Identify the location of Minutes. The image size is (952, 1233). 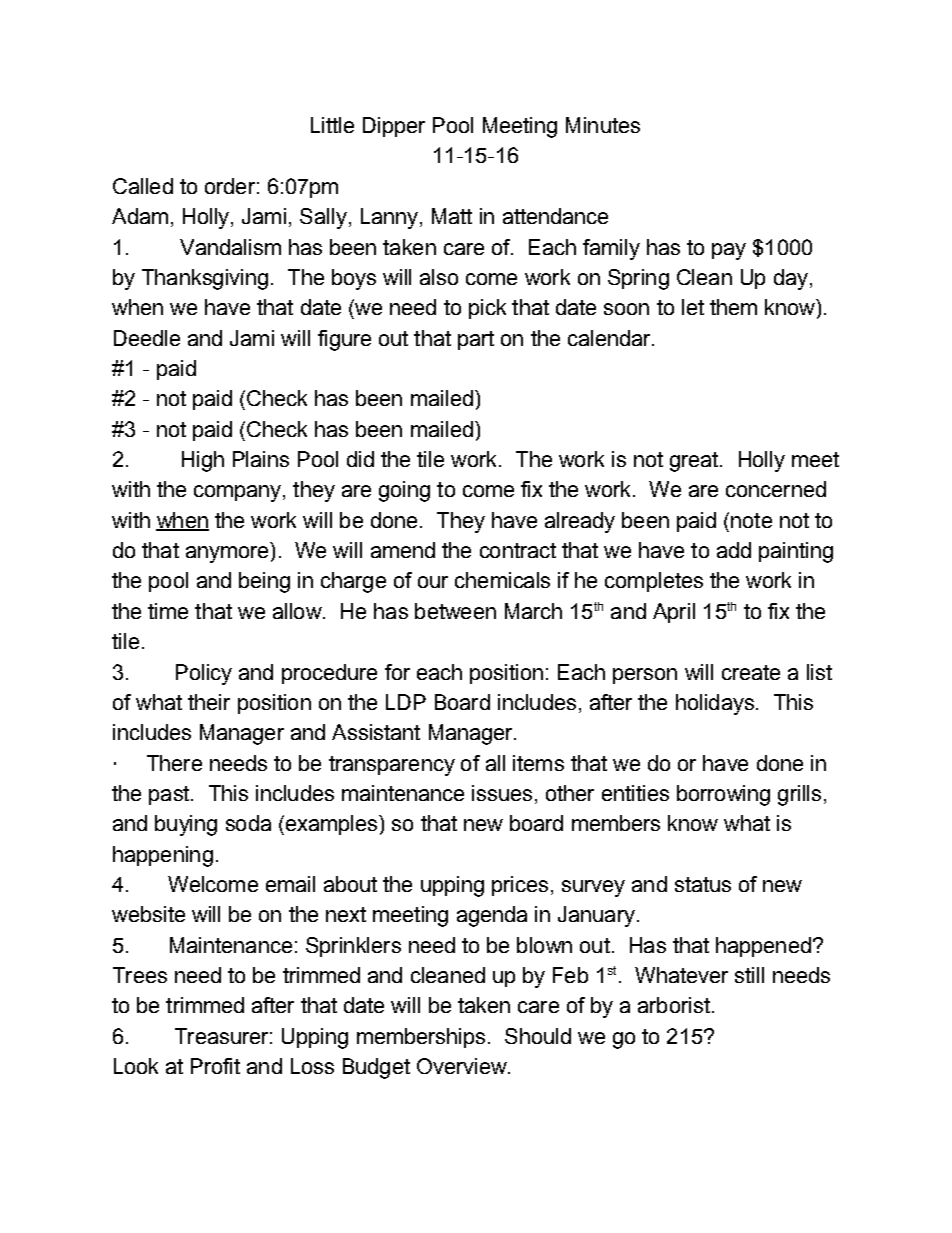
(603, 125).
